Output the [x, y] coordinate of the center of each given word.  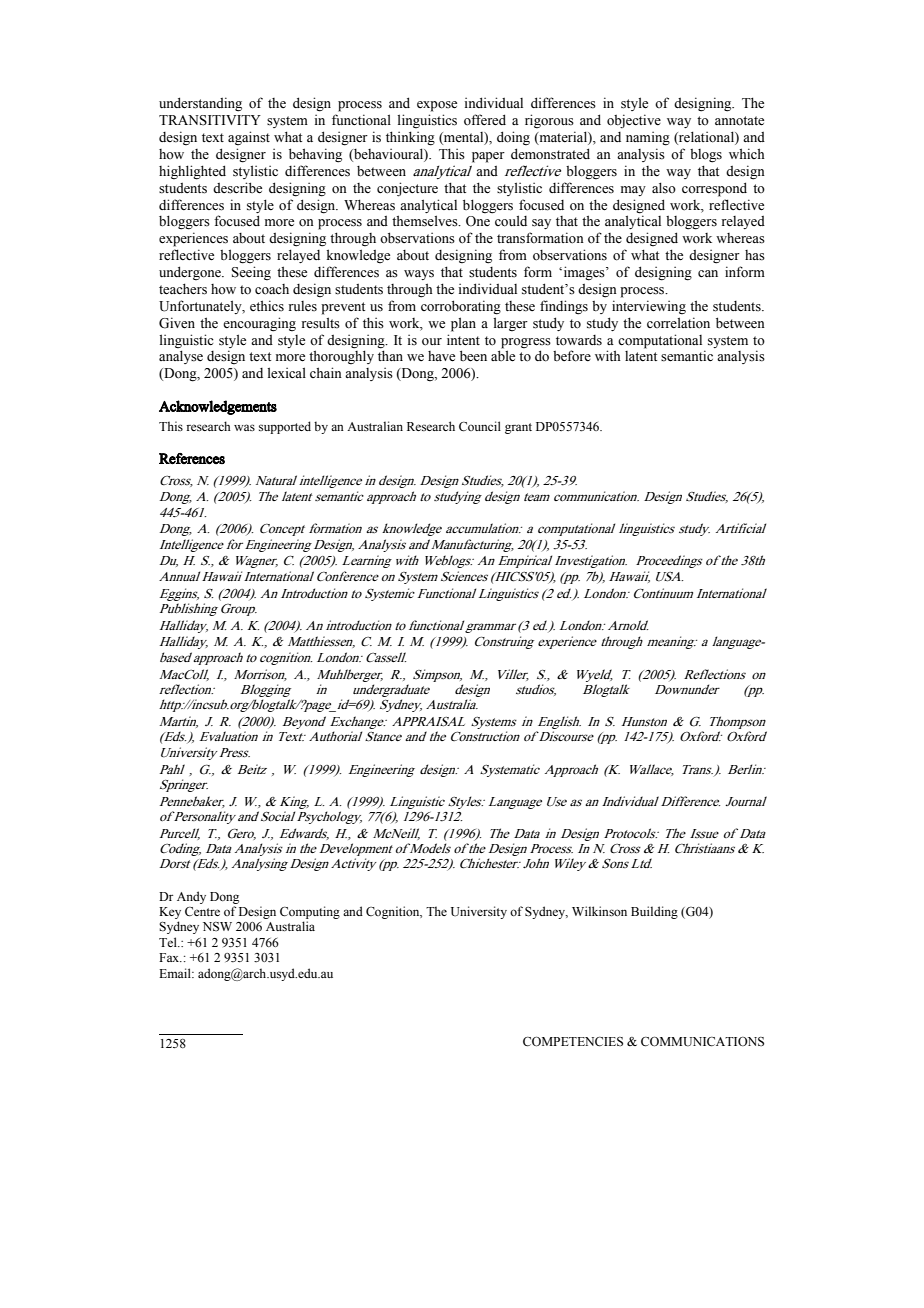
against [249, 138]
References [192, 459]
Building [654, 912]
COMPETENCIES [573, 1041]
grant [518, 428]
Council [480, 426]
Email [176, 973]
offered [485, 120]
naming [648, 138]
